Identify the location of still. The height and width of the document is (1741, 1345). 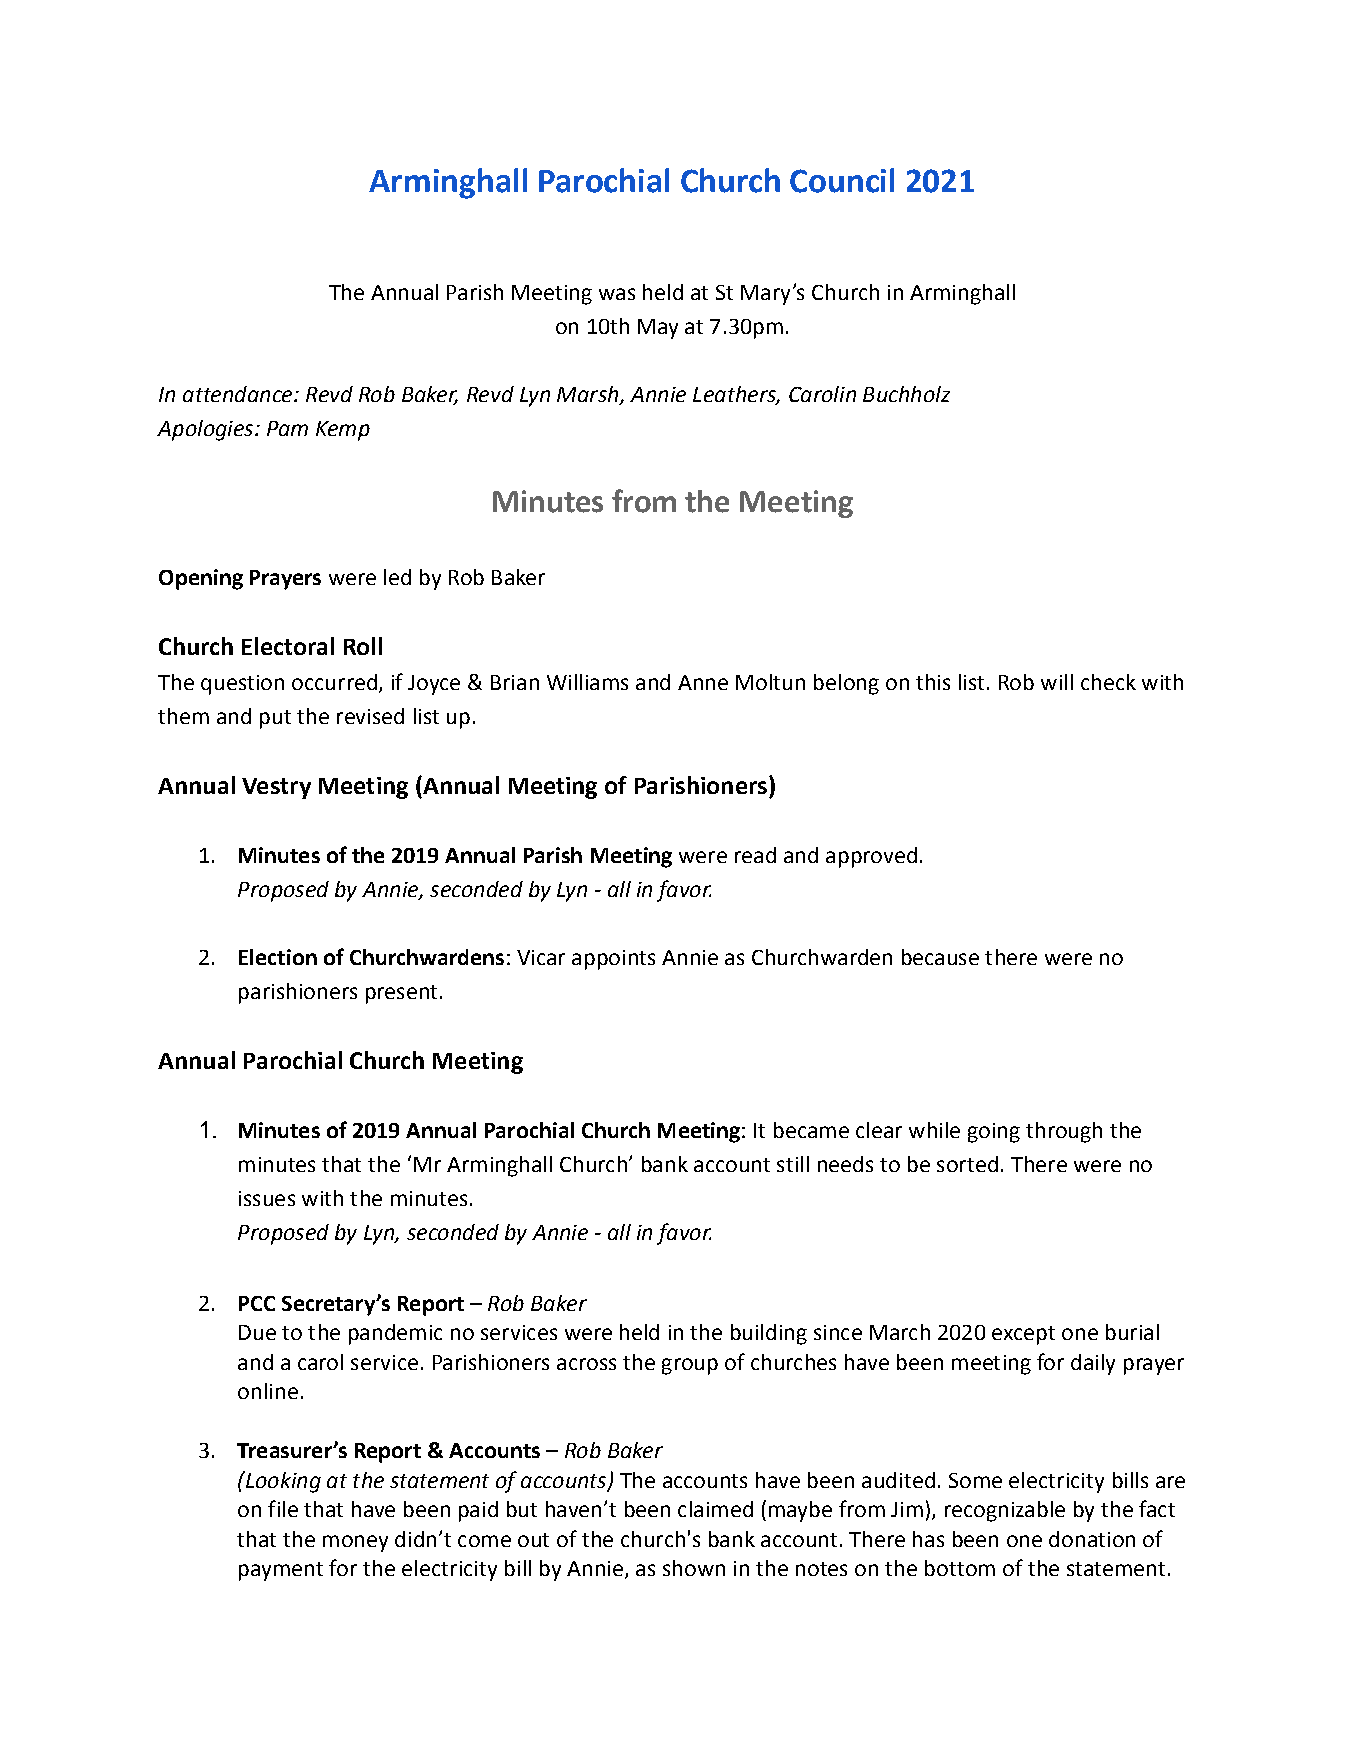
(793, 1164).
